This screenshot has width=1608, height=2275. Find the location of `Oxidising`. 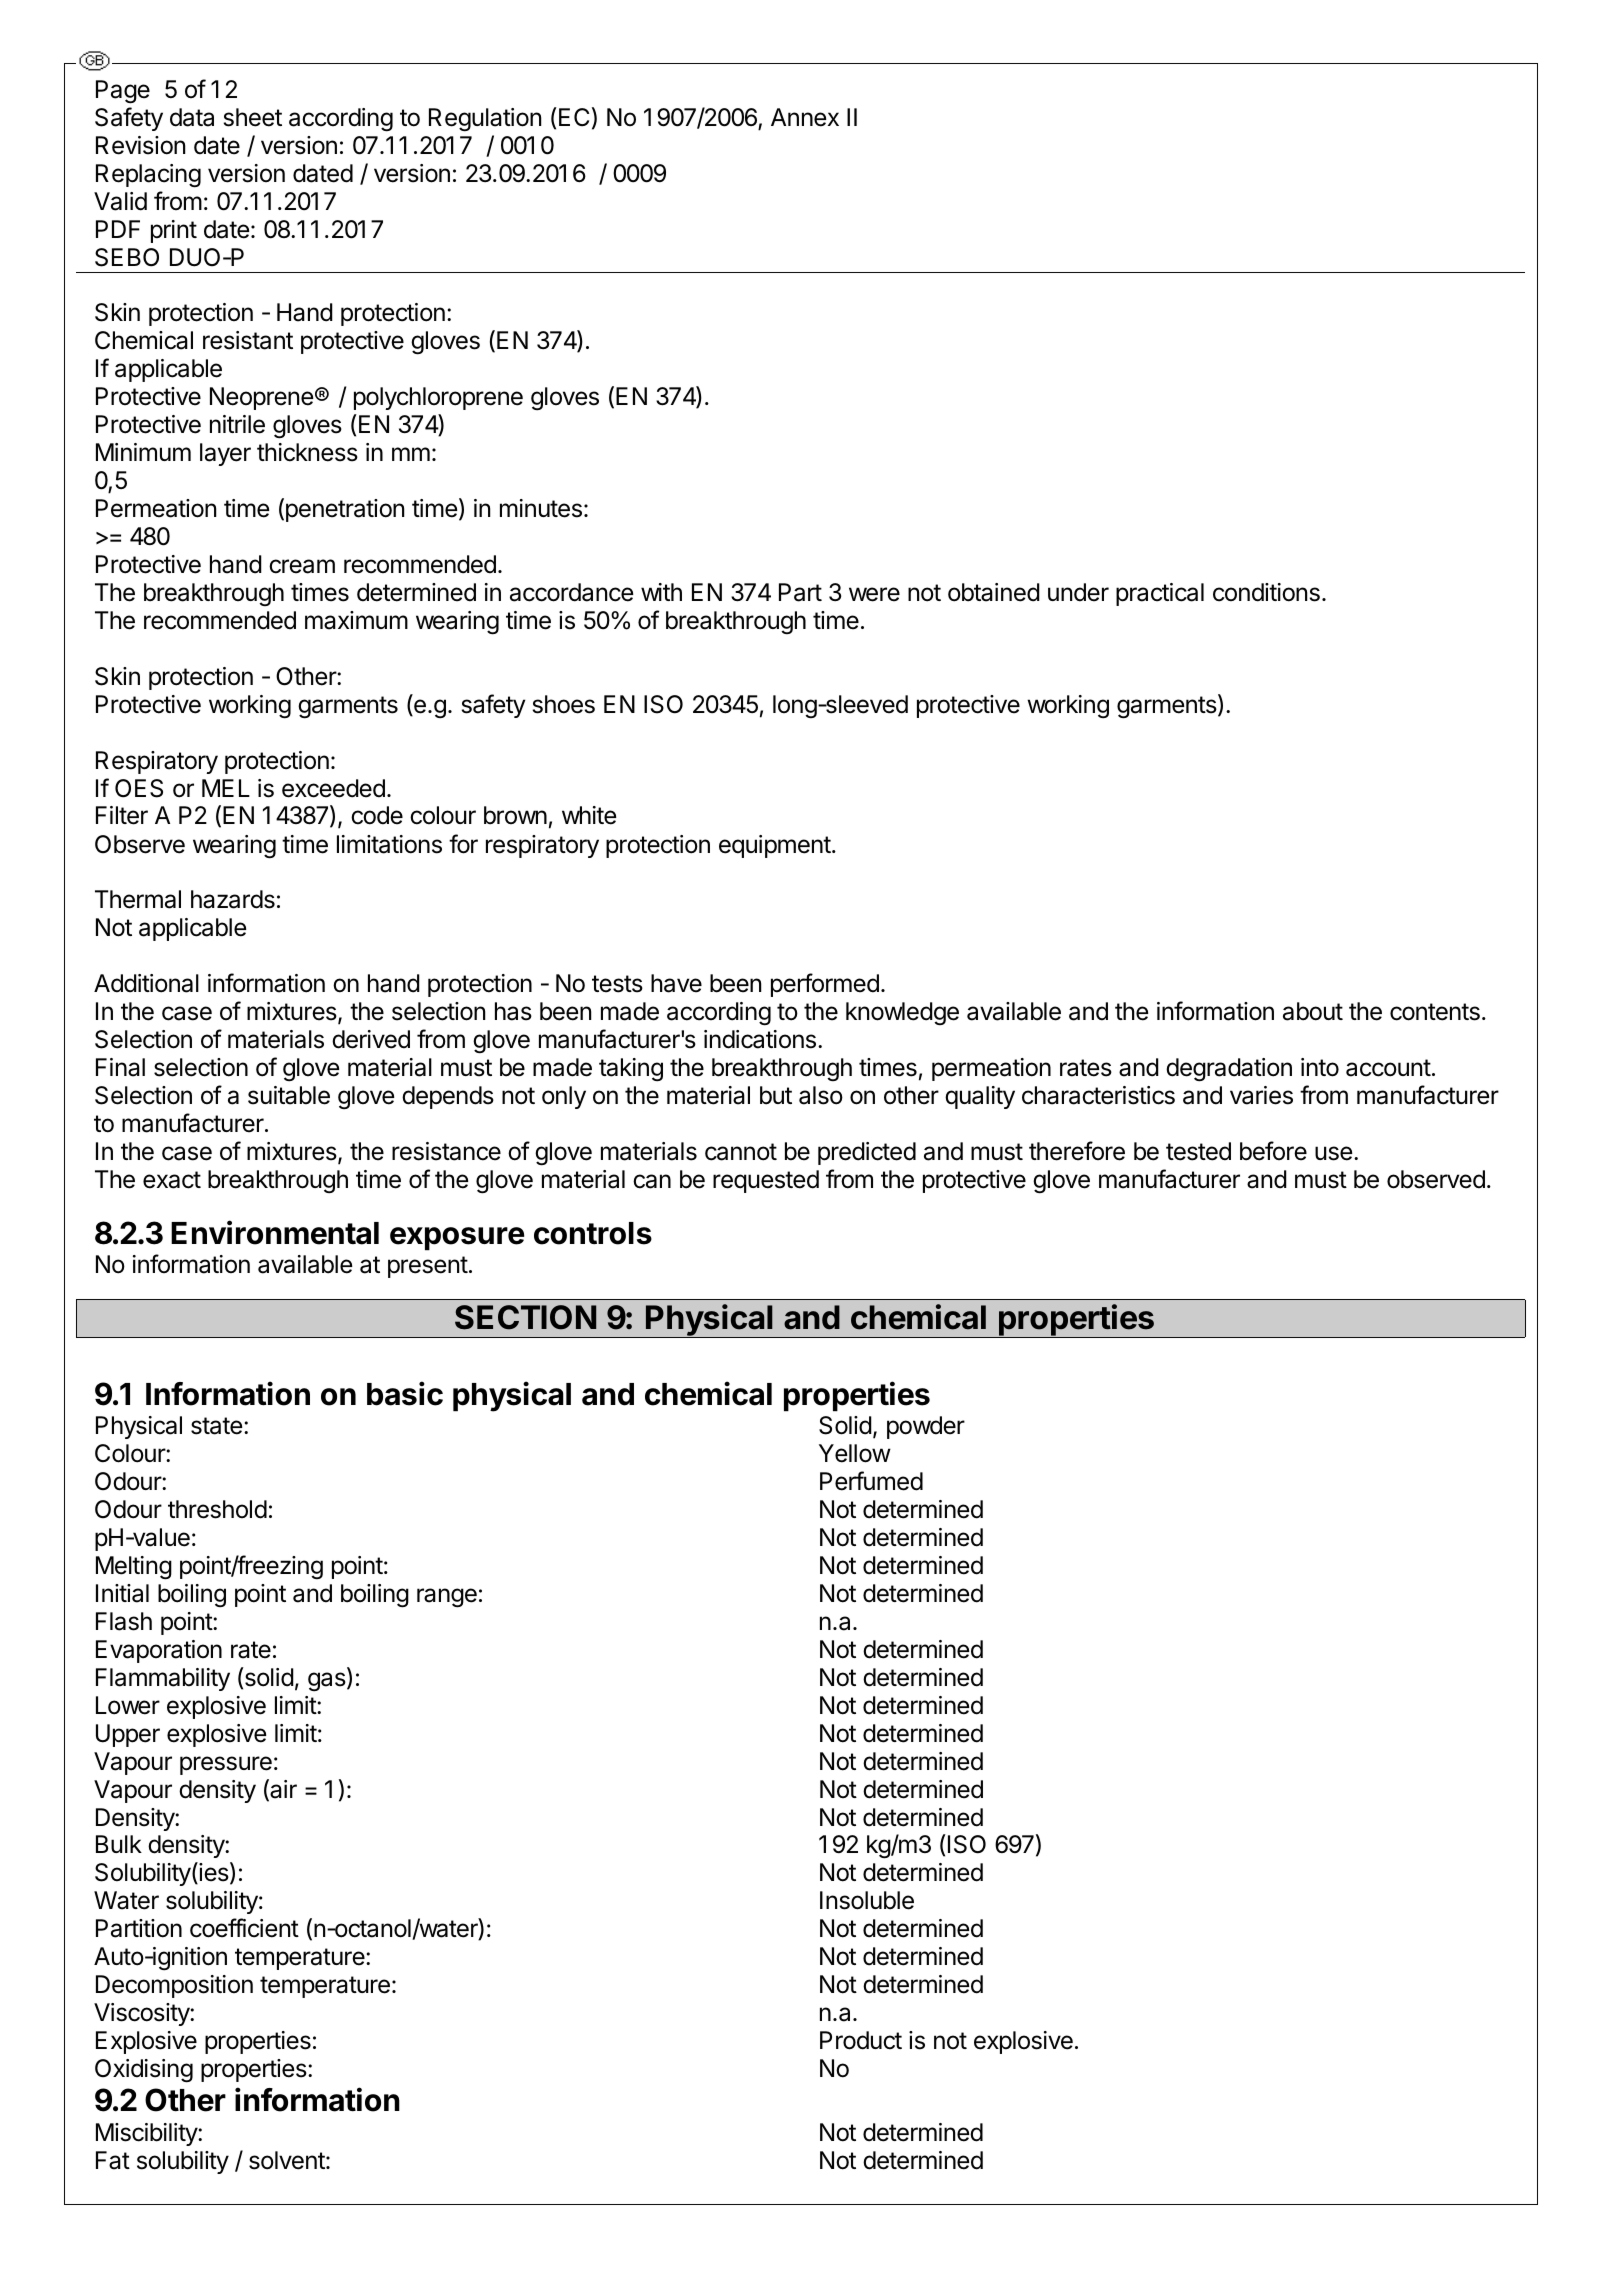

Oxidising is located at coordinates (144, 2071).
